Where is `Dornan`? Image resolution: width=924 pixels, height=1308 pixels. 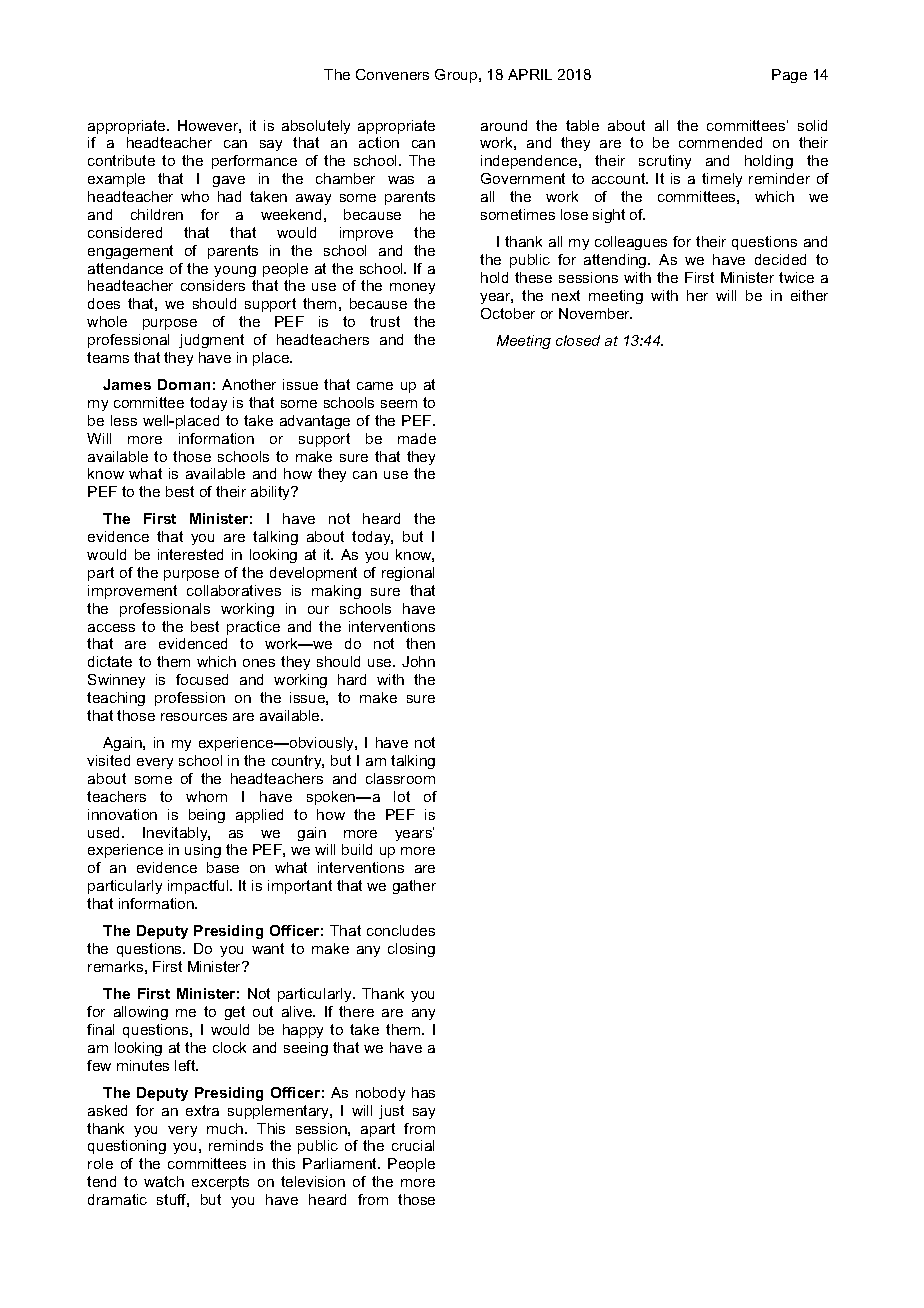
Dornan is located at coordinates (184, 384).
